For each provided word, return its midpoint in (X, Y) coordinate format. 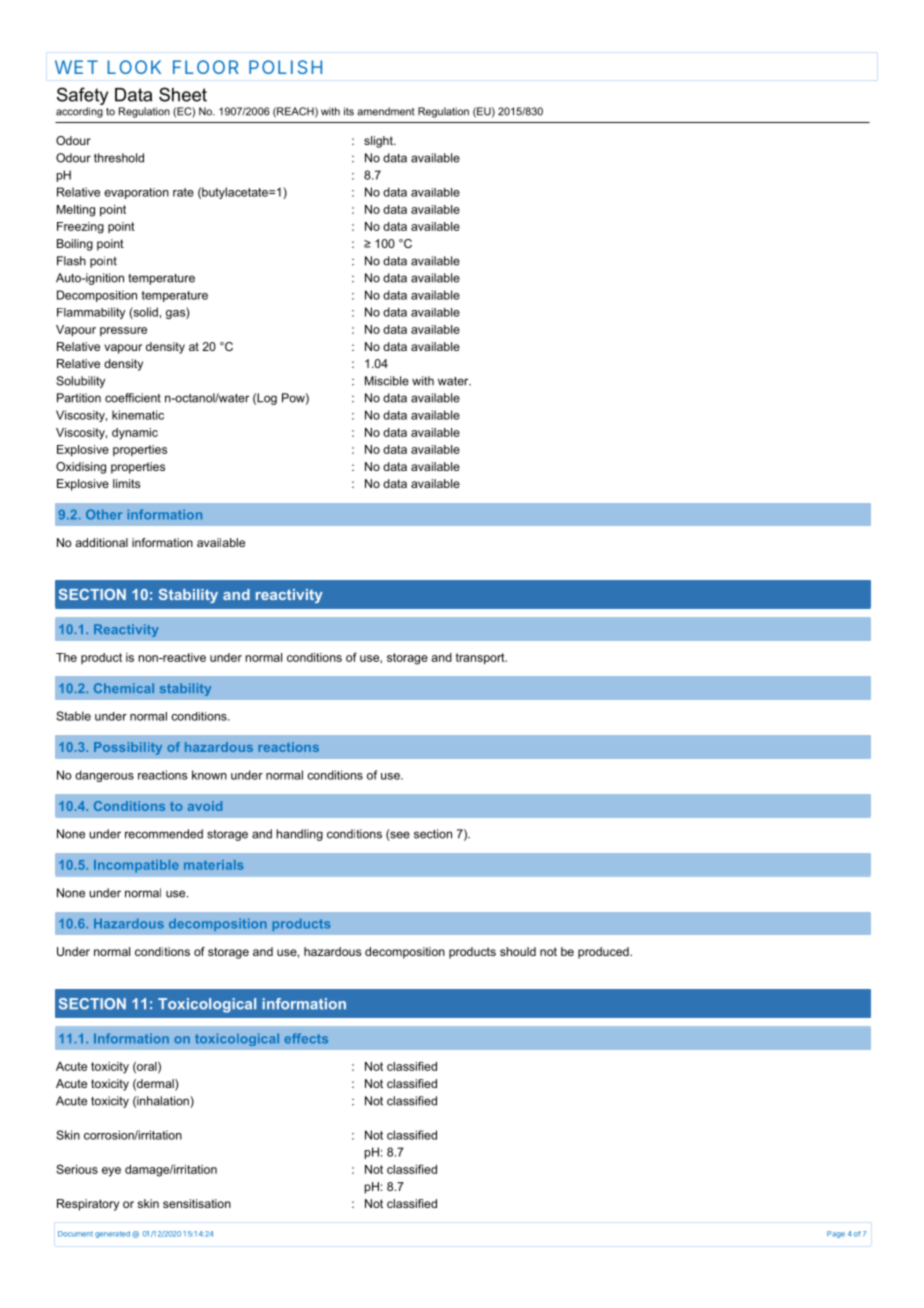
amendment (386, 111)
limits (126, 483)
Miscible (387, 381)
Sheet (183, 94)
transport (481, 659)
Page (836, 1234)
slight (379, 142)
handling (300, 835)
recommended (164, 834)
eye (111, 1172)
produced (604, 953)
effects (306, 1038)
